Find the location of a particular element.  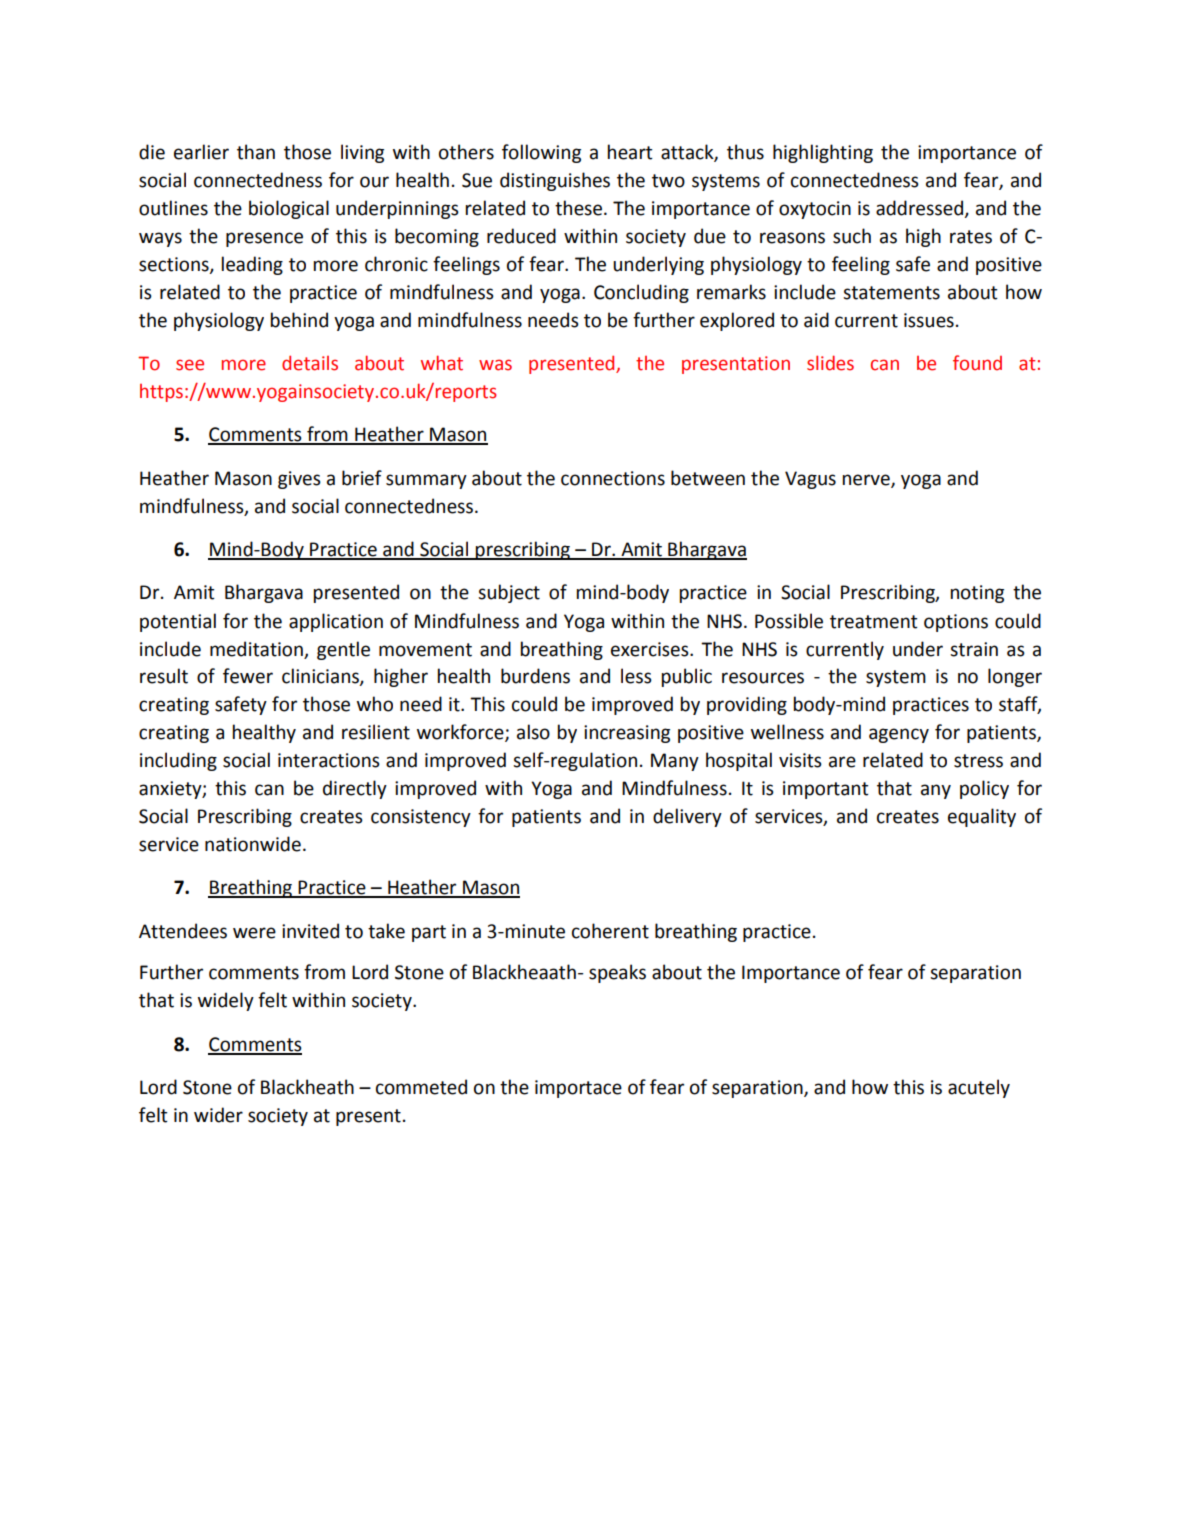

acutely is located at coordinates (979, 1088).
